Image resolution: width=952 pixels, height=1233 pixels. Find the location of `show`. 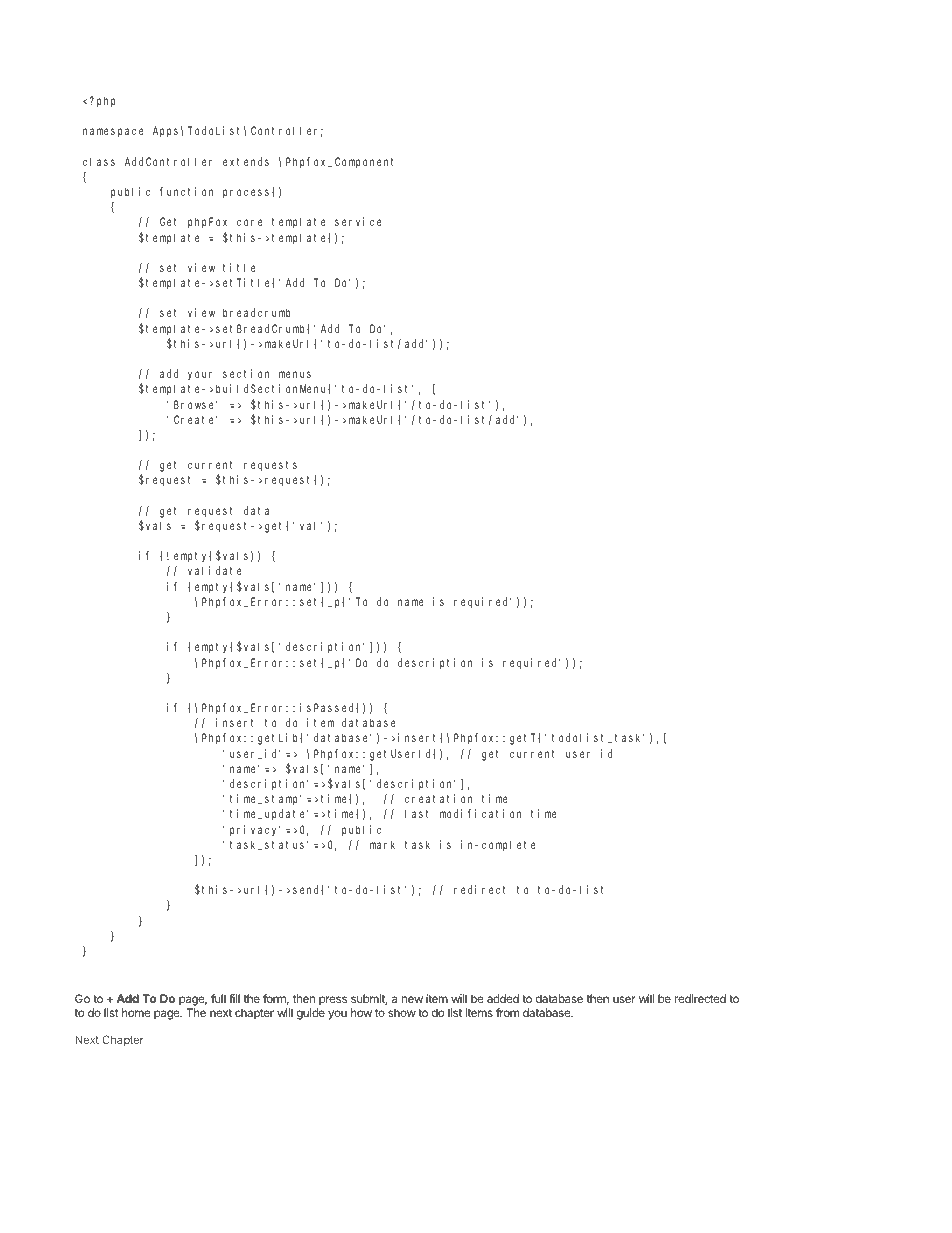

show is located at coordinates (402, 1012).
